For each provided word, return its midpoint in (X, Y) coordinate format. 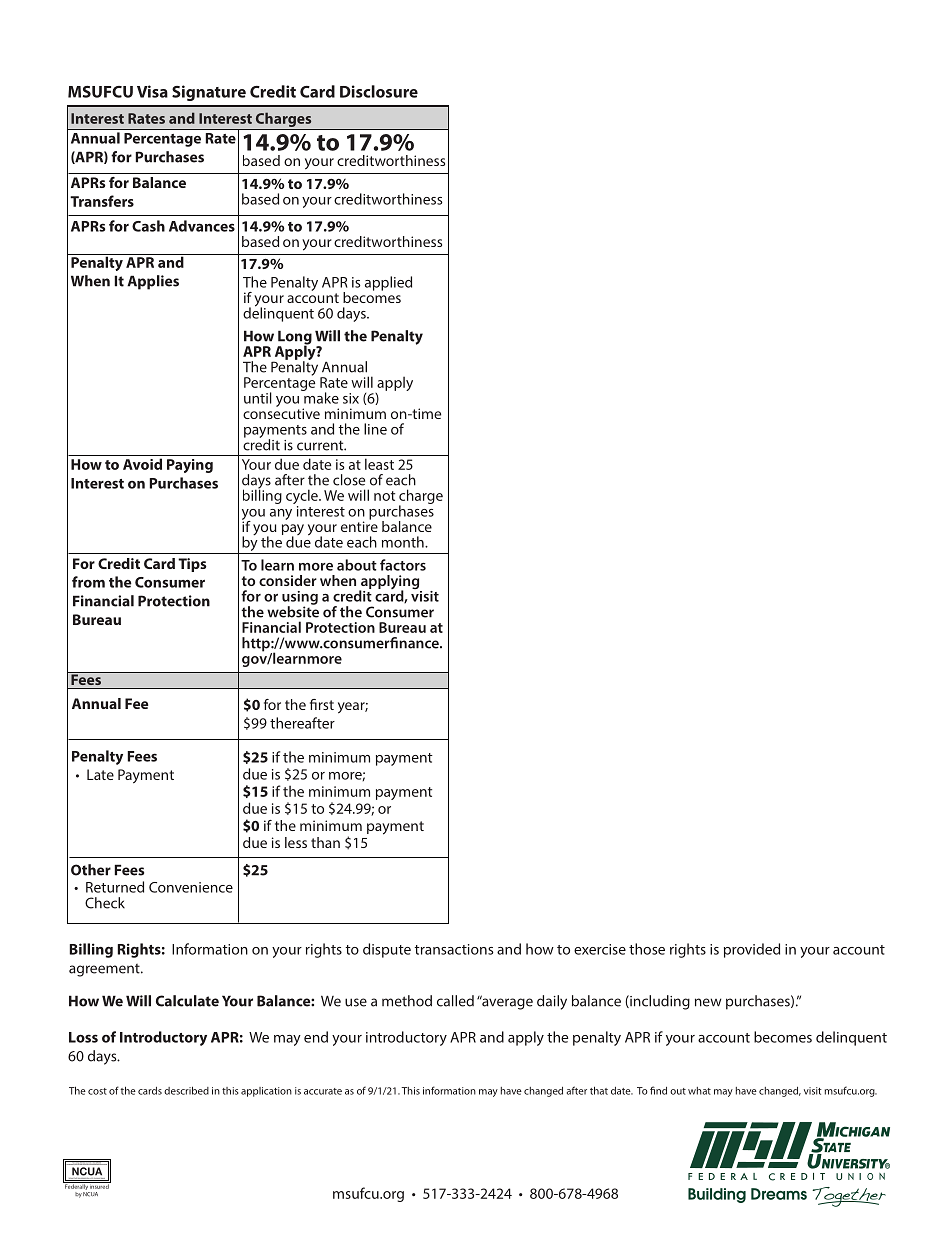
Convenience (191, 887)
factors (403, 565)
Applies (153, 282)
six (351, 398)
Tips (192, 565)
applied (388, 283)
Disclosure (379, 91)
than (325, 842)
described (186, 1090)
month (404, 542)
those (647, 949)
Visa (152, 91)
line (375, 429)
